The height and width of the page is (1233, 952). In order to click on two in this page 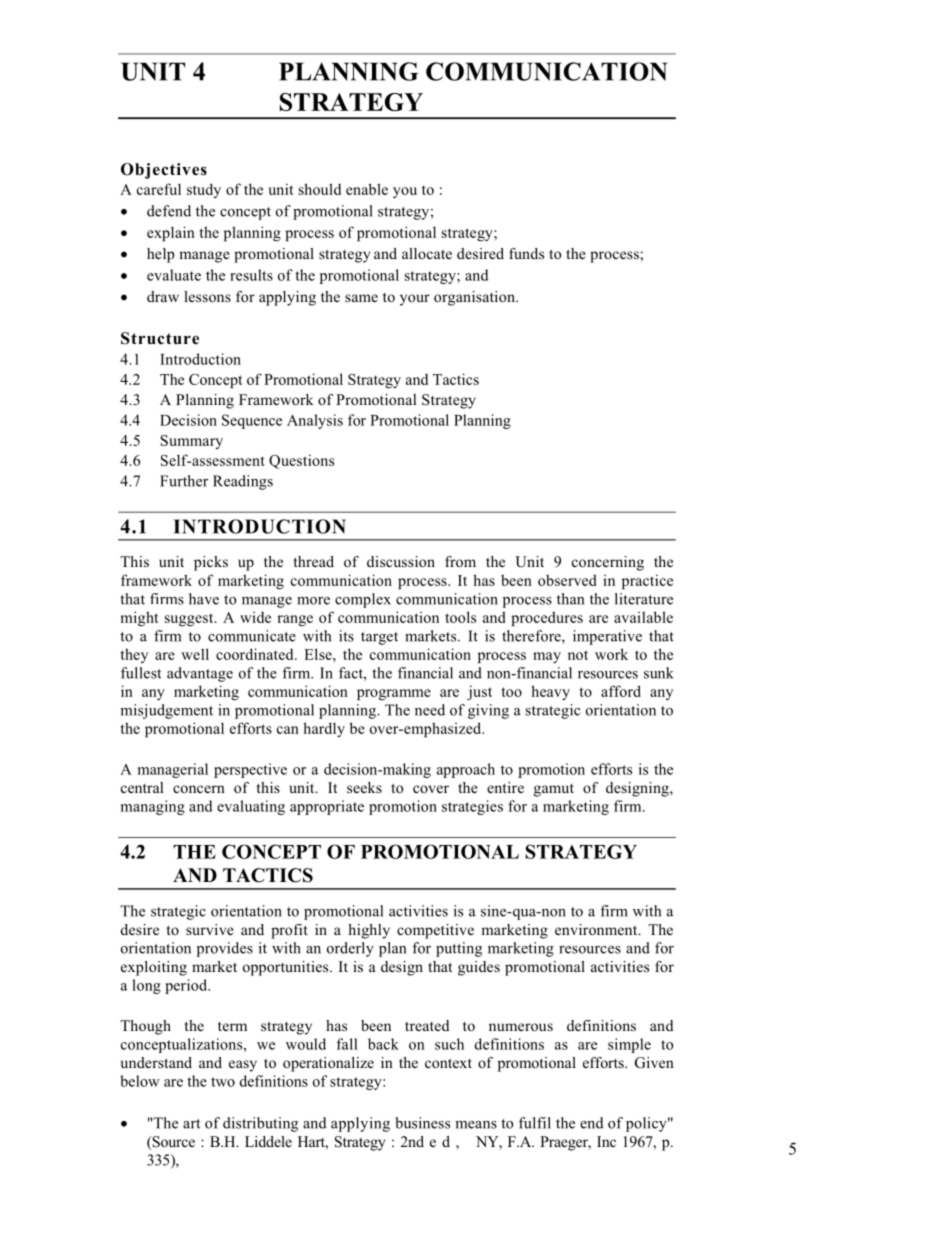, I will do `click(223, 1082)`.
